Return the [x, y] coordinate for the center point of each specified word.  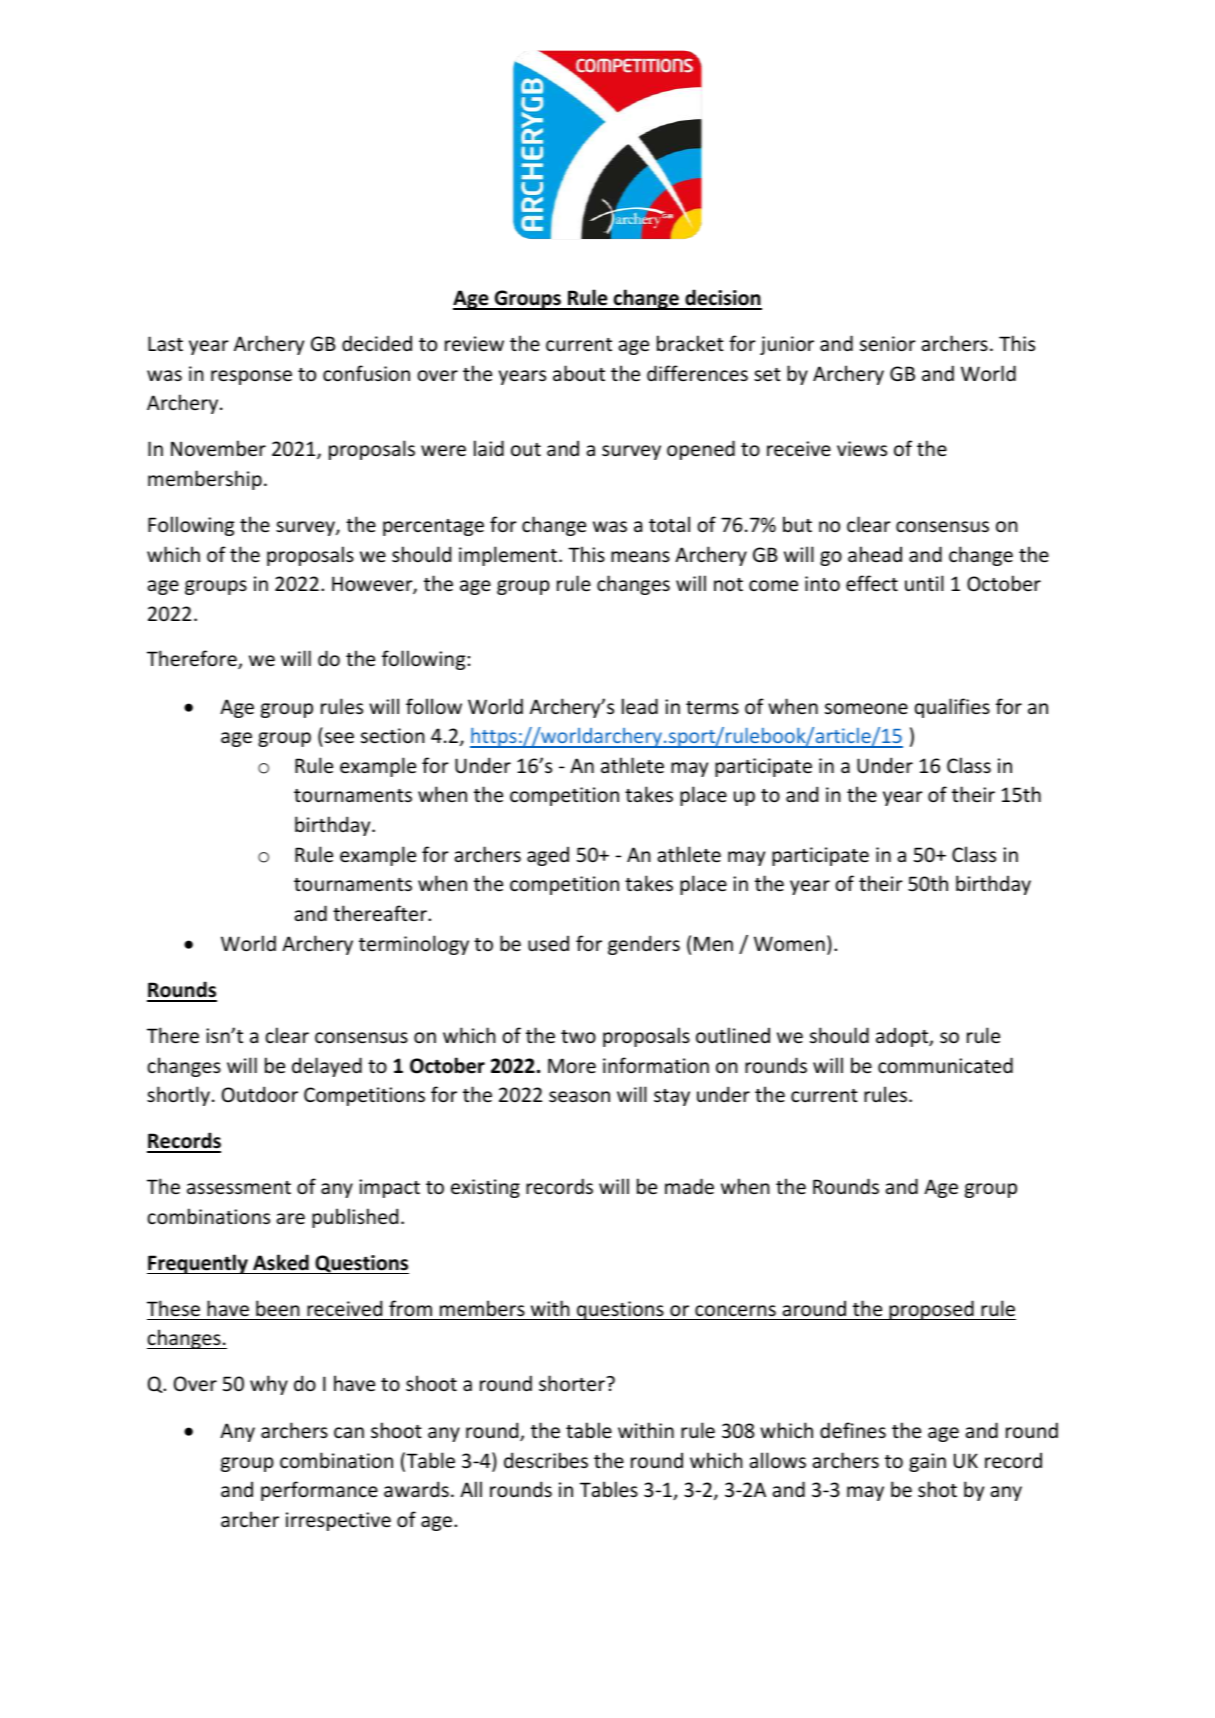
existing [485, 1188]
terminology [414, 945]
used [548, 943]
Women [789, 943]
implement [508, 556]
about [579, 373]
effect [872, 583]
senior [888, 344]
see [339, 738]
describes [546, 1460]
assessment [239, 1188]
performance [319, 1491]
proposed [931, 1310]
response [251, 377]
